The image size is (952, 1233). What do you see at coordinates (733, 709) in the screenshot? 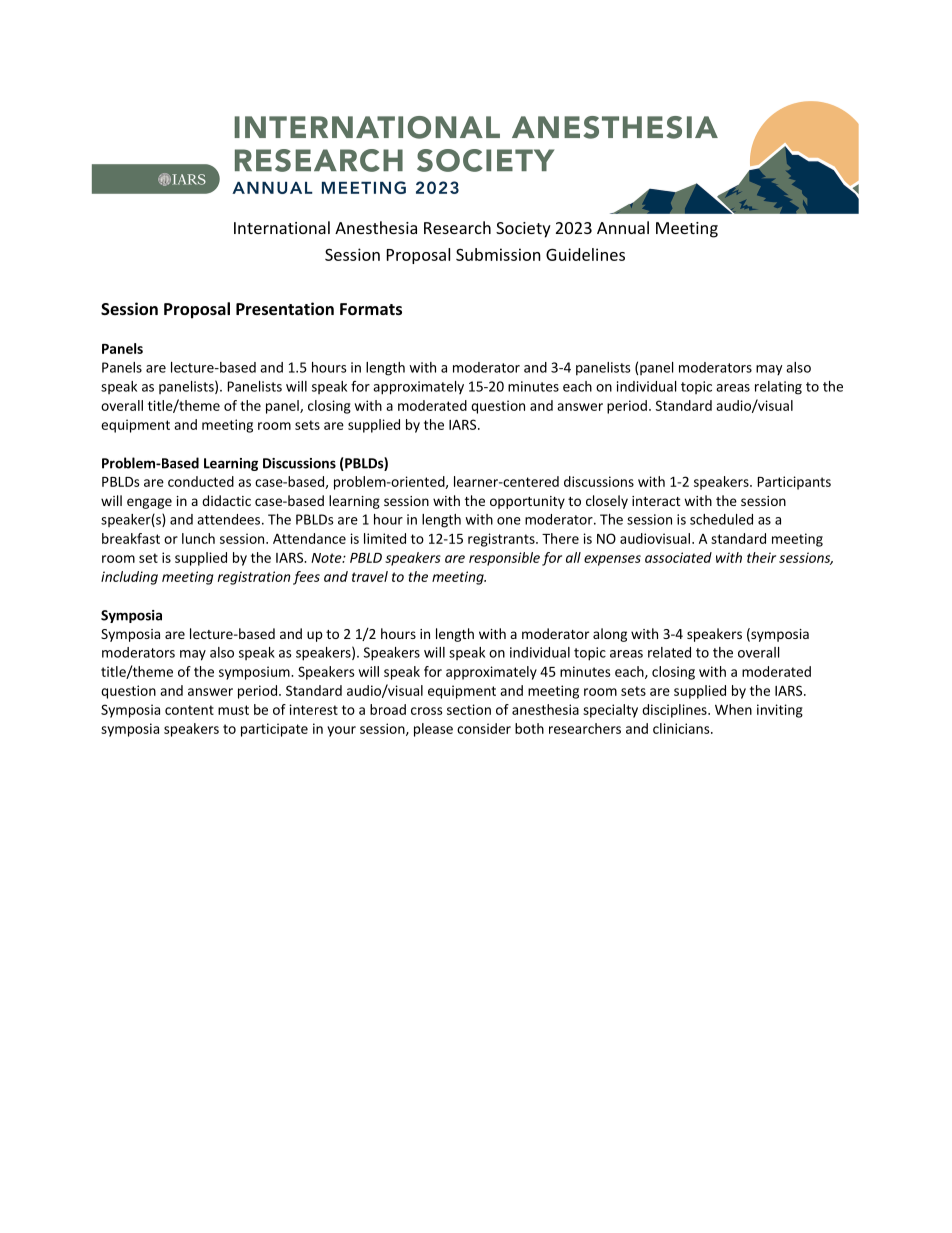
I see `When` at bounding box center [733, 709].
